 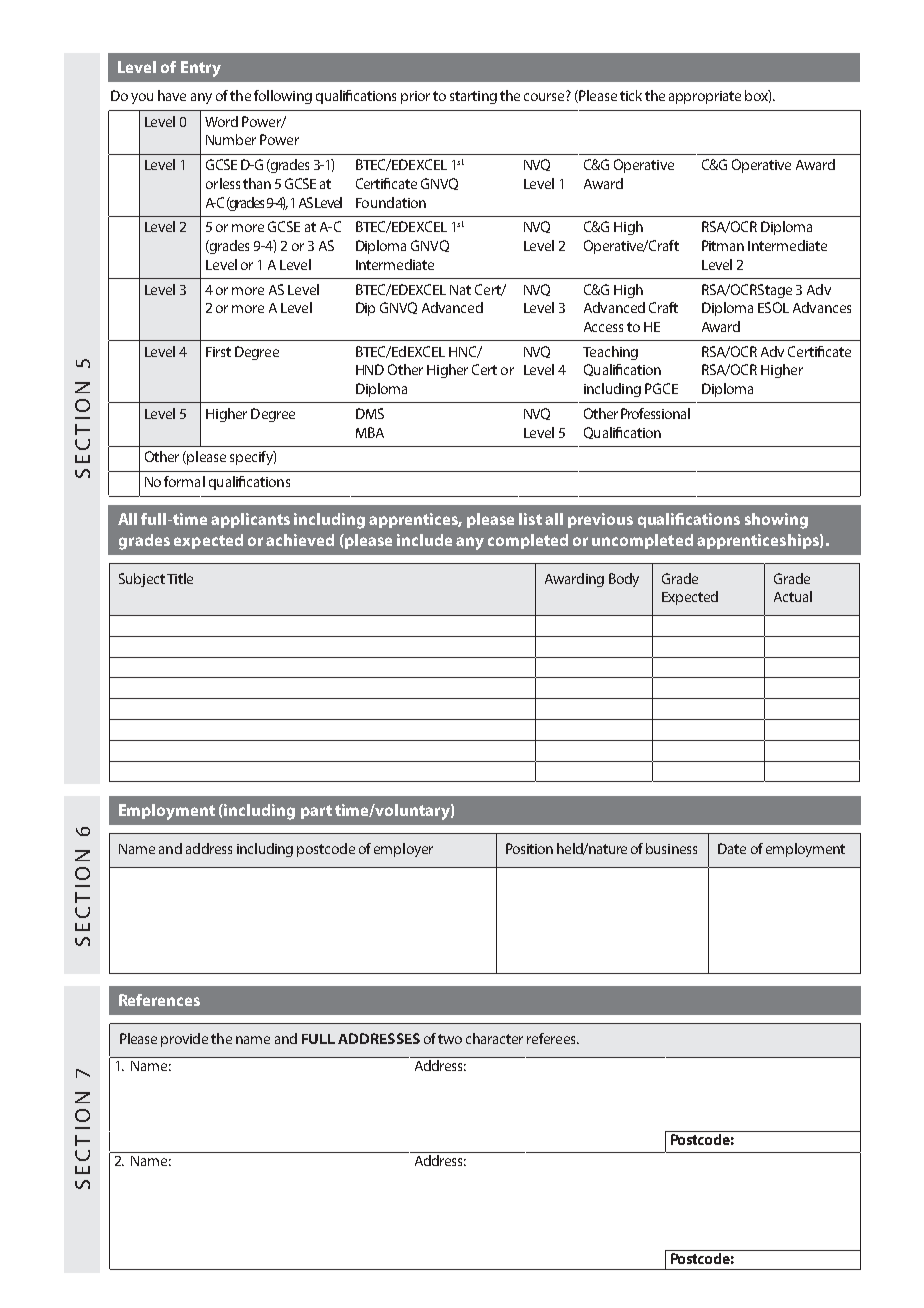 What do you see at coordinates (705, 97) in the screenshot?
I see `appropriate` at bounding box center [705, 97].
